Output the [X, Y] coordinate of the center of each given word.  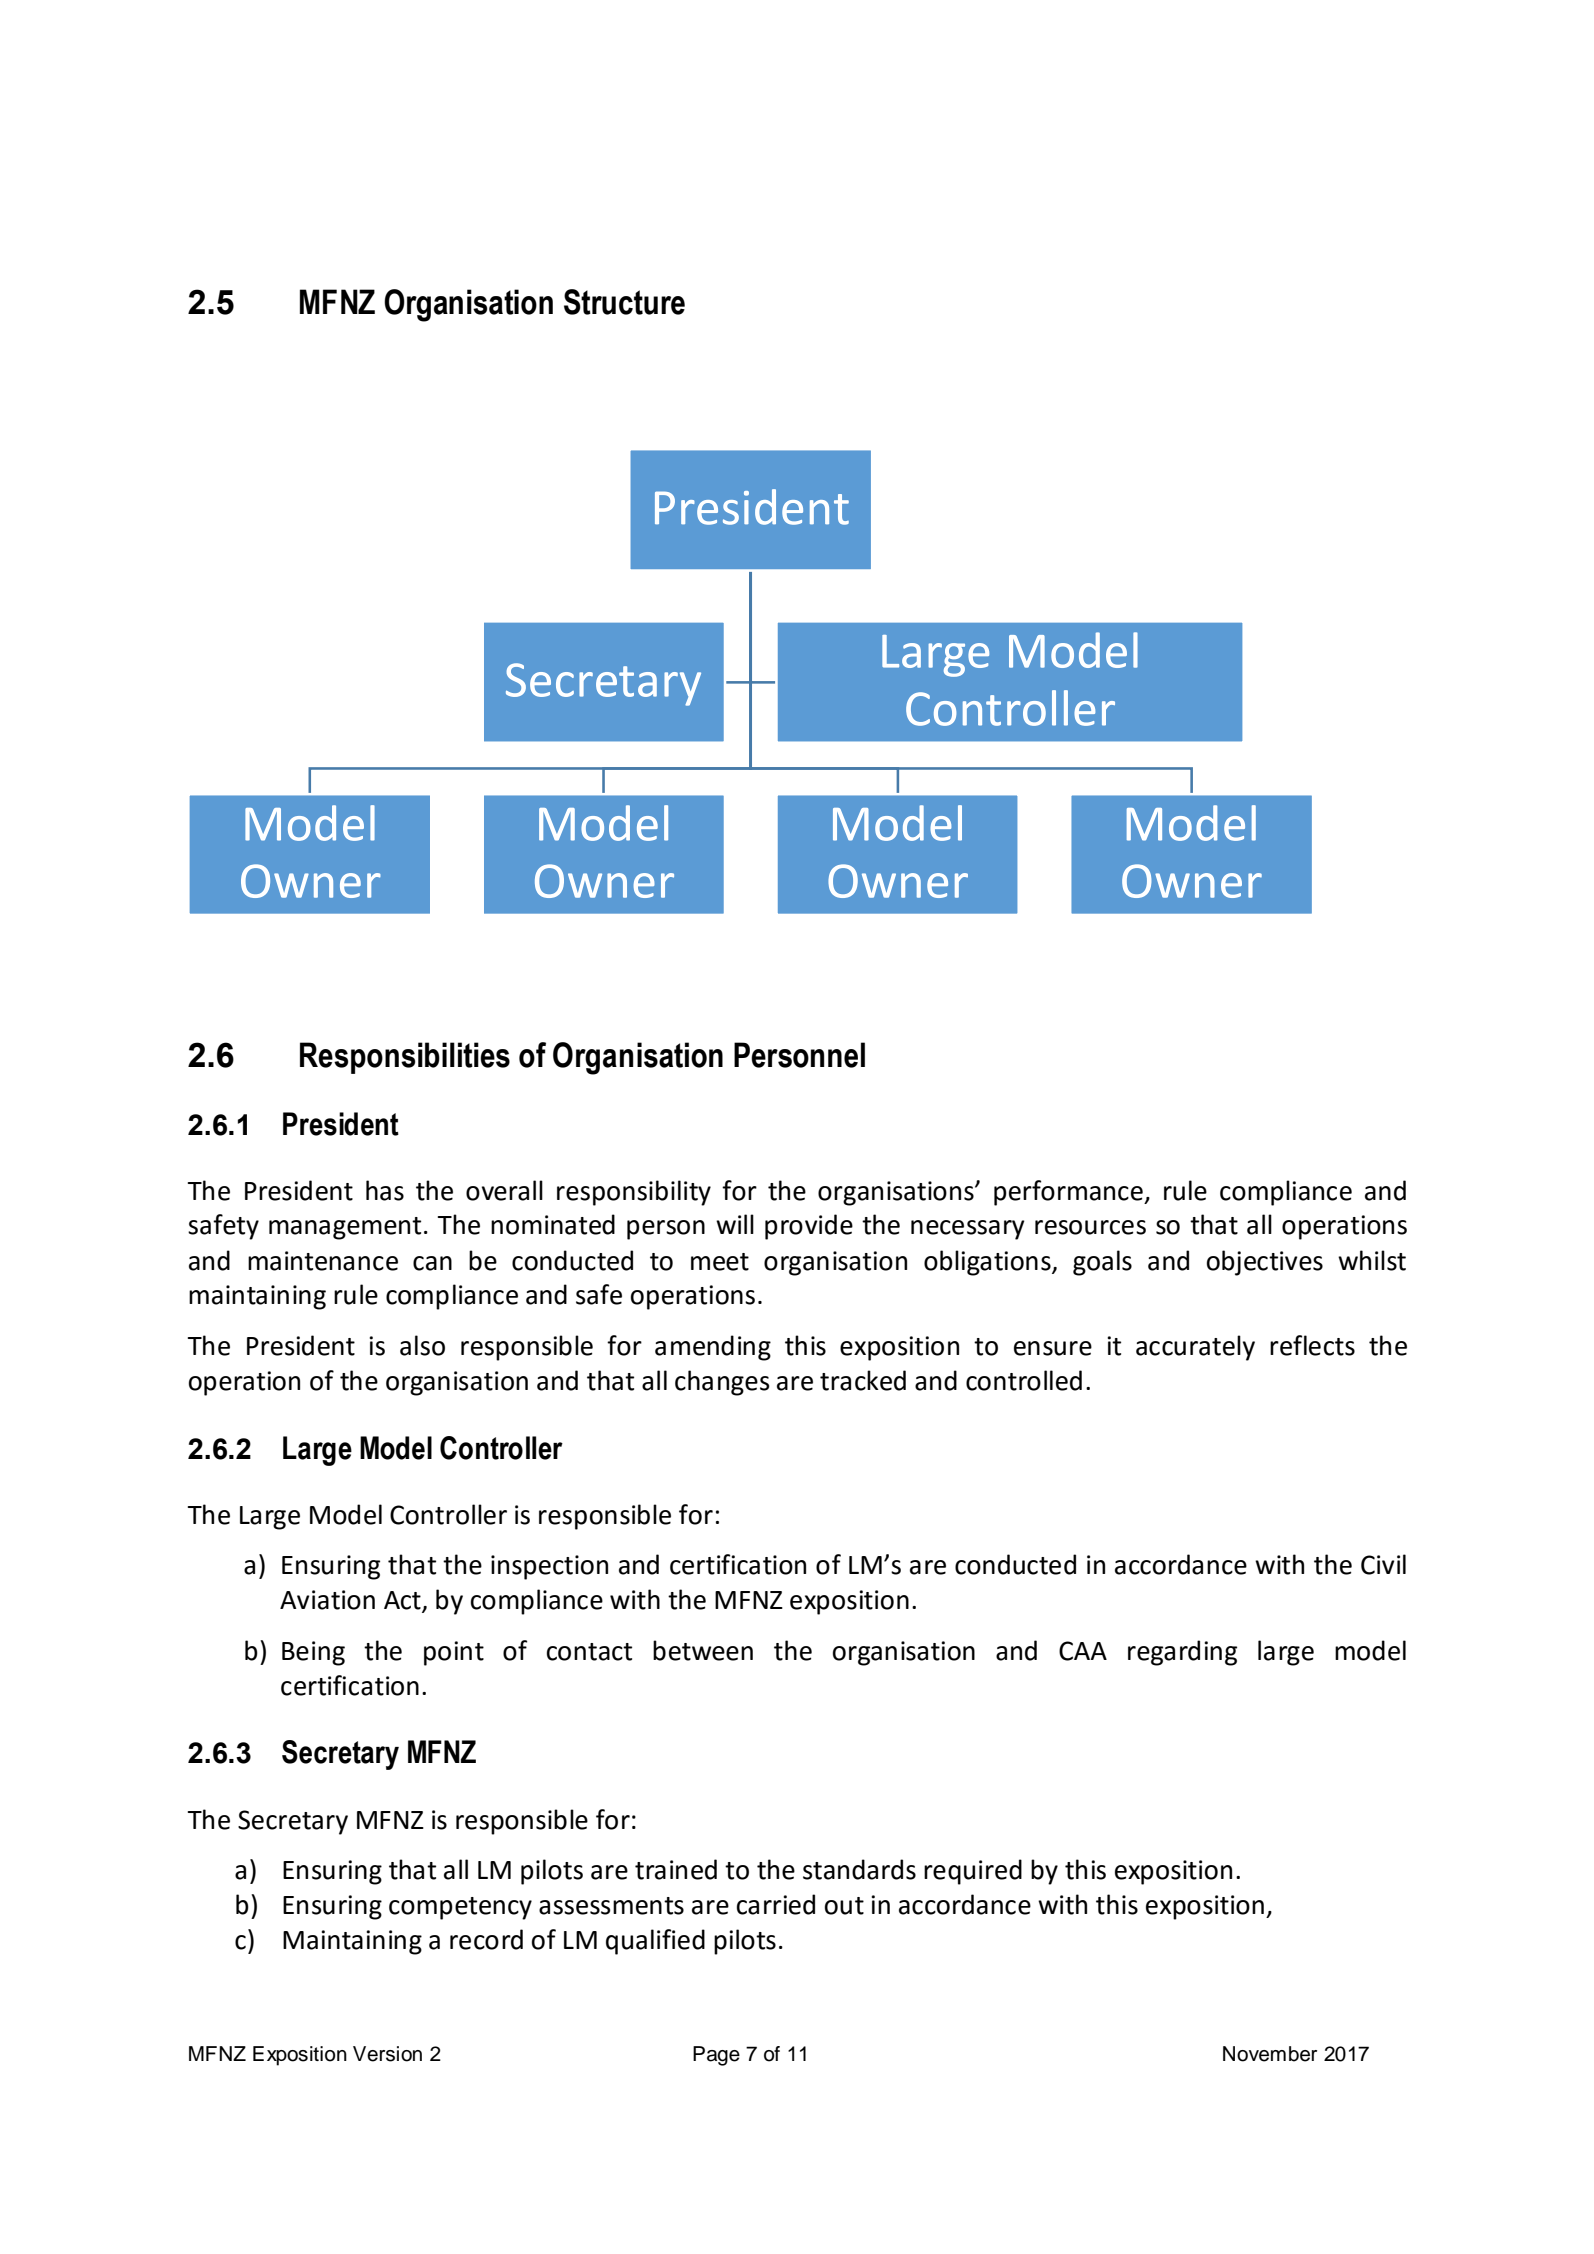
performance [1069, 1193]
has [385, 1190]
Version [387, 2054]
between [703, 1650]
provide [809, 1227]
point [454, 1653]
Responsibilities [405, 1058]
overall [504, 1190]
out [844, 1906]
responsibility [634, 1193]
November [1270, 2054]
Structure [624, 302]
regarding [1182, 1653]
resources [1090, 1227]
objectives [1265, 1263]
